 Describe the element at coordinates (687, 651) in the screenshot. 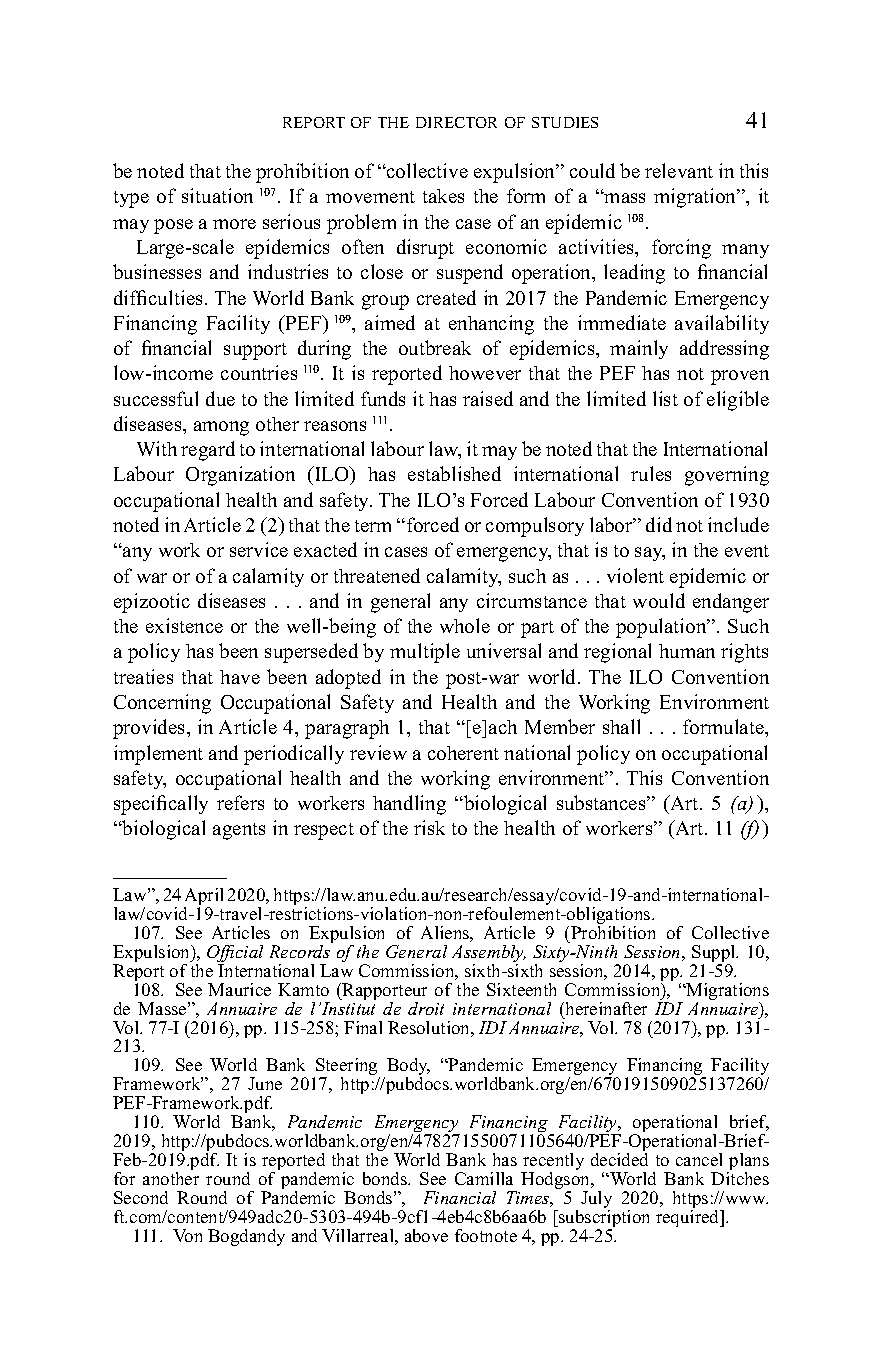

I see `human` at that location.
